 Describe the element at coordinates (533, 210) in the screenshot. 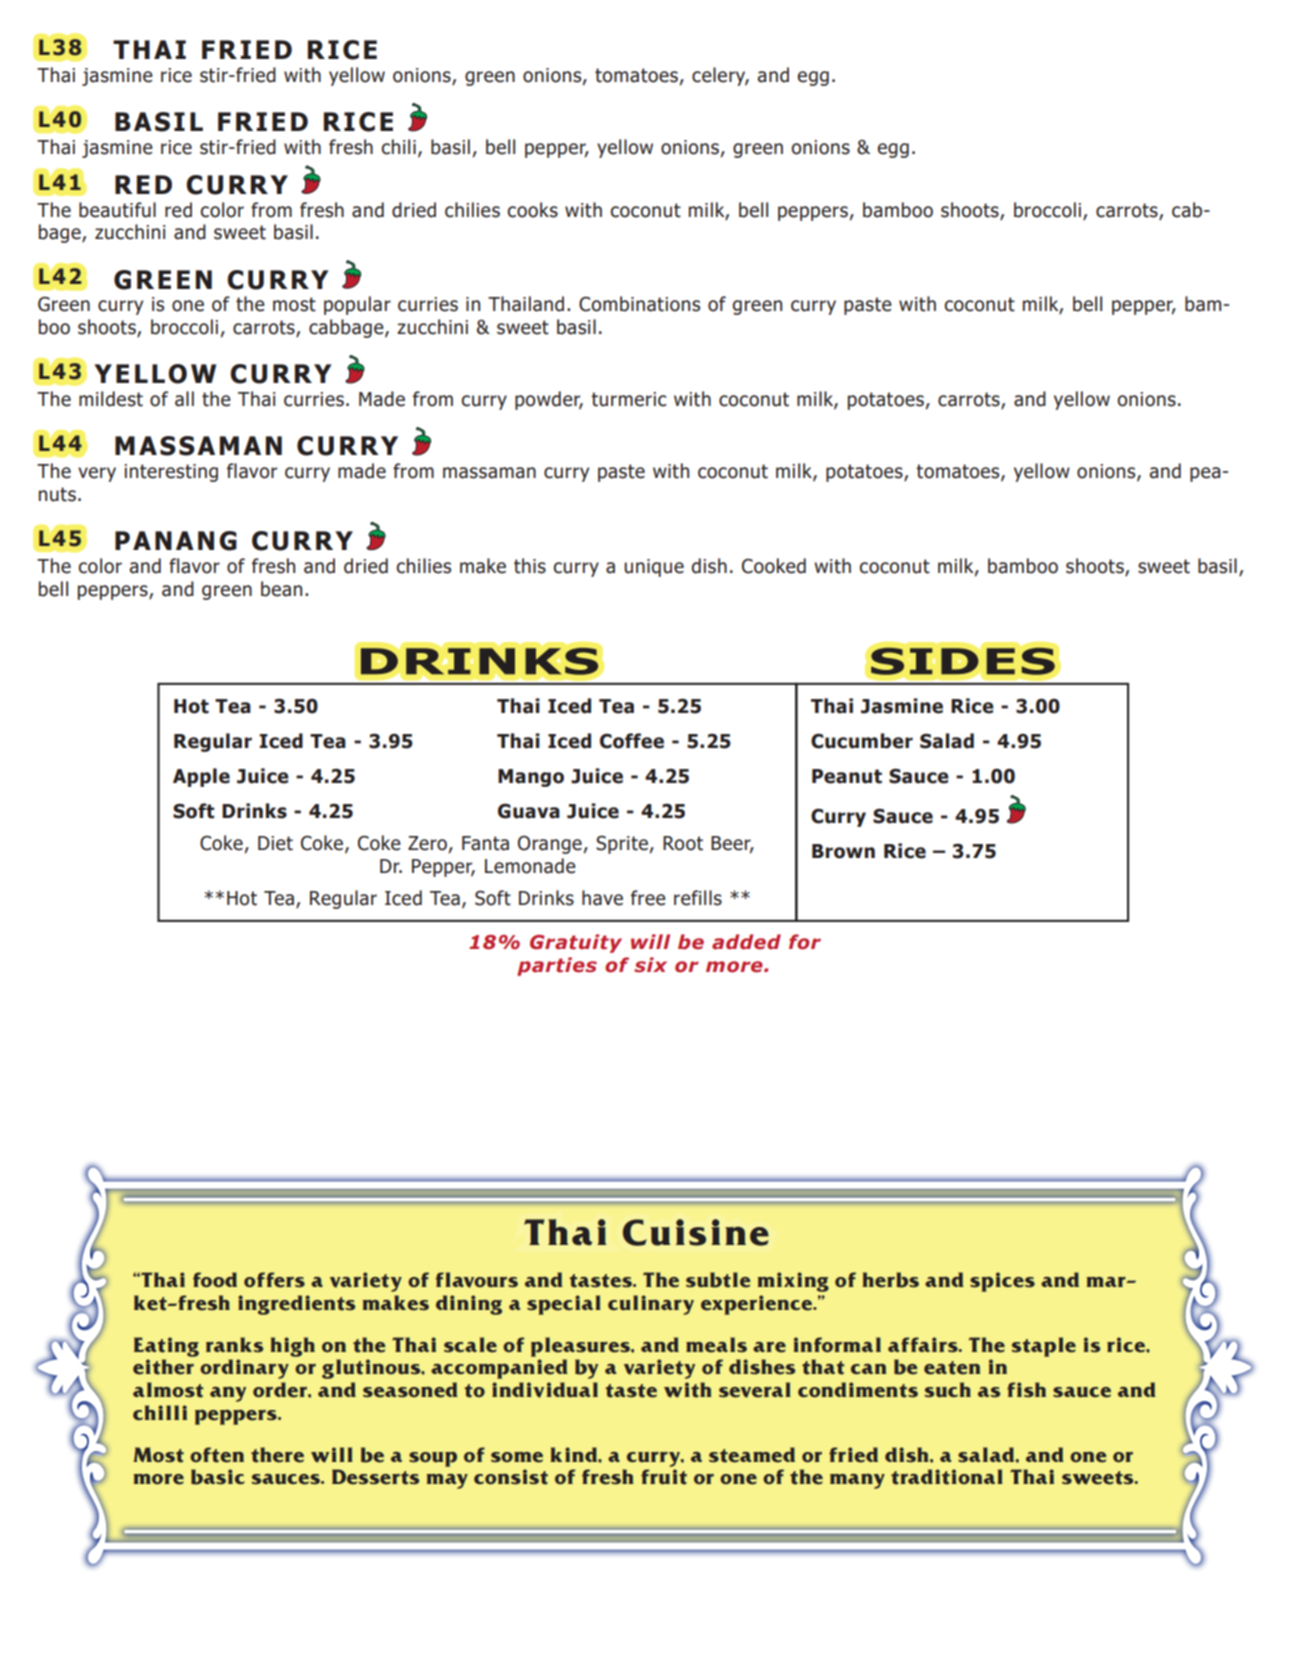

I see `cooks` at that location.
